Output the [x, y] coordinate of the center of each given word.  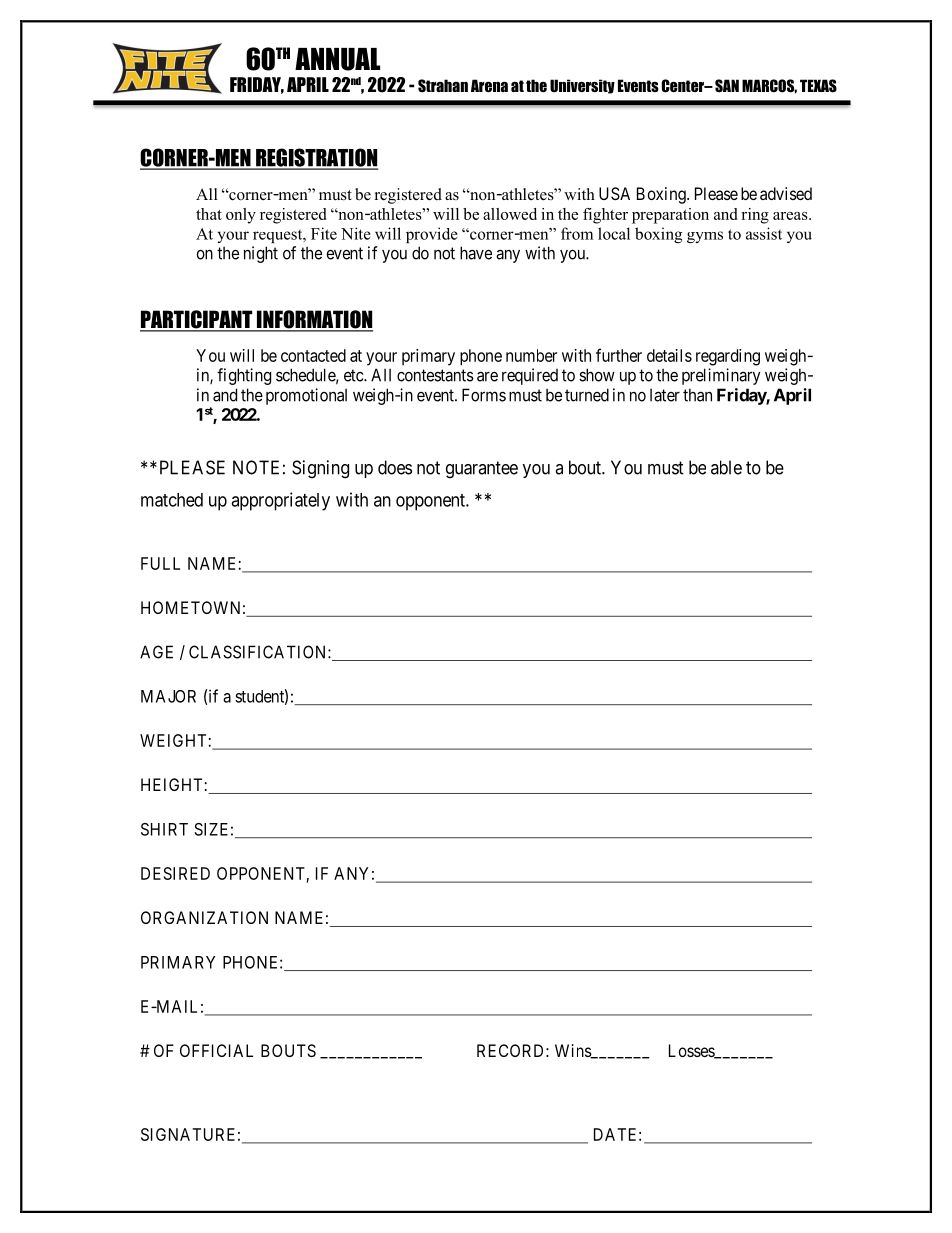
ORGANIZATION [204, 917]
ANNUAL [337, 59]
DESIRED [175, 873]
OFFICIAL [216, 1050]
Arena [489, 85]
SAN [727, 86]
